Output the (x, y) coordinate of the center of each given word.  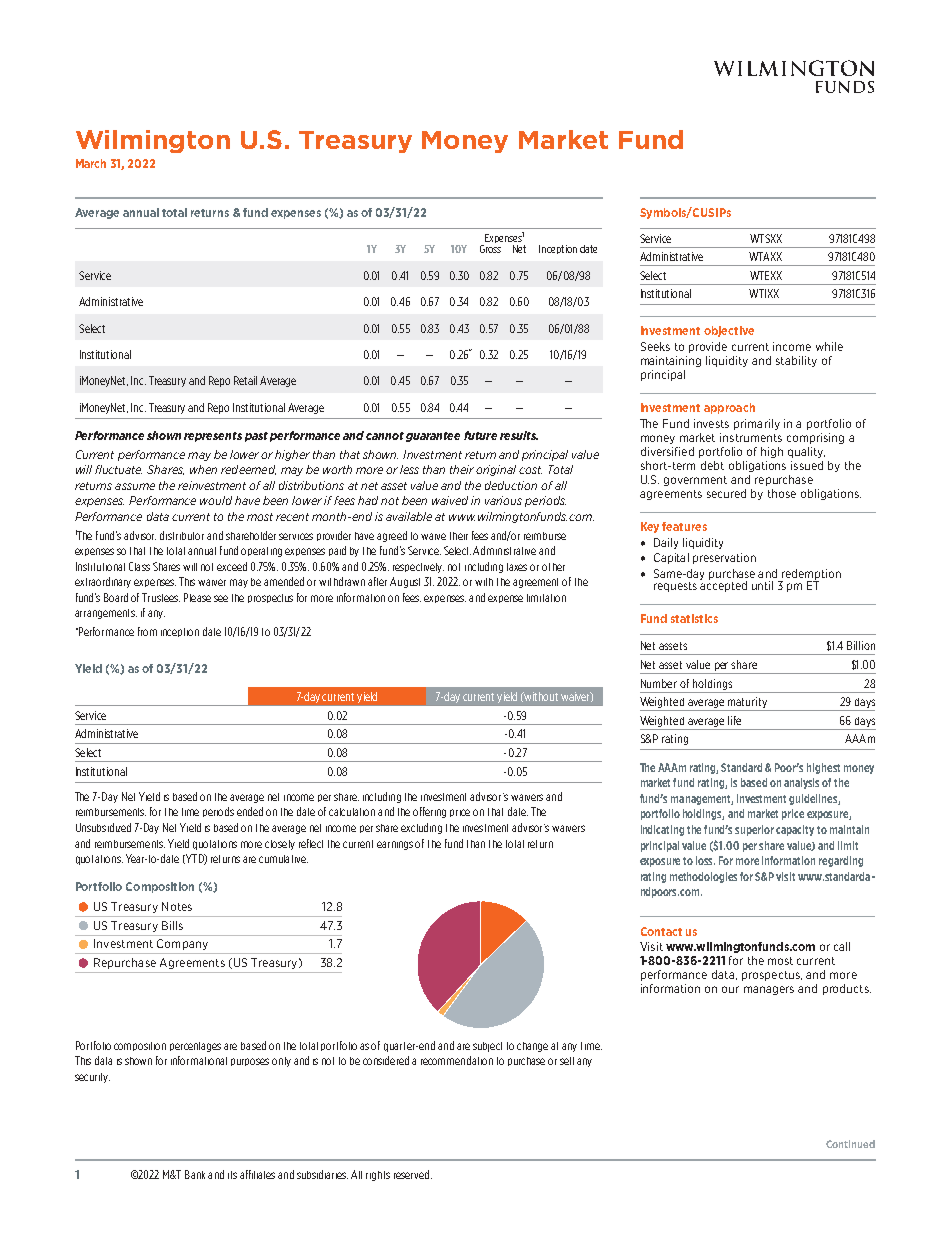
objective (729, 331)
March (91, 163)
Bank (195, 1174)
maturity (747, 704)
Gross (490, 249)
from (147, 631)
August (405, 582)
